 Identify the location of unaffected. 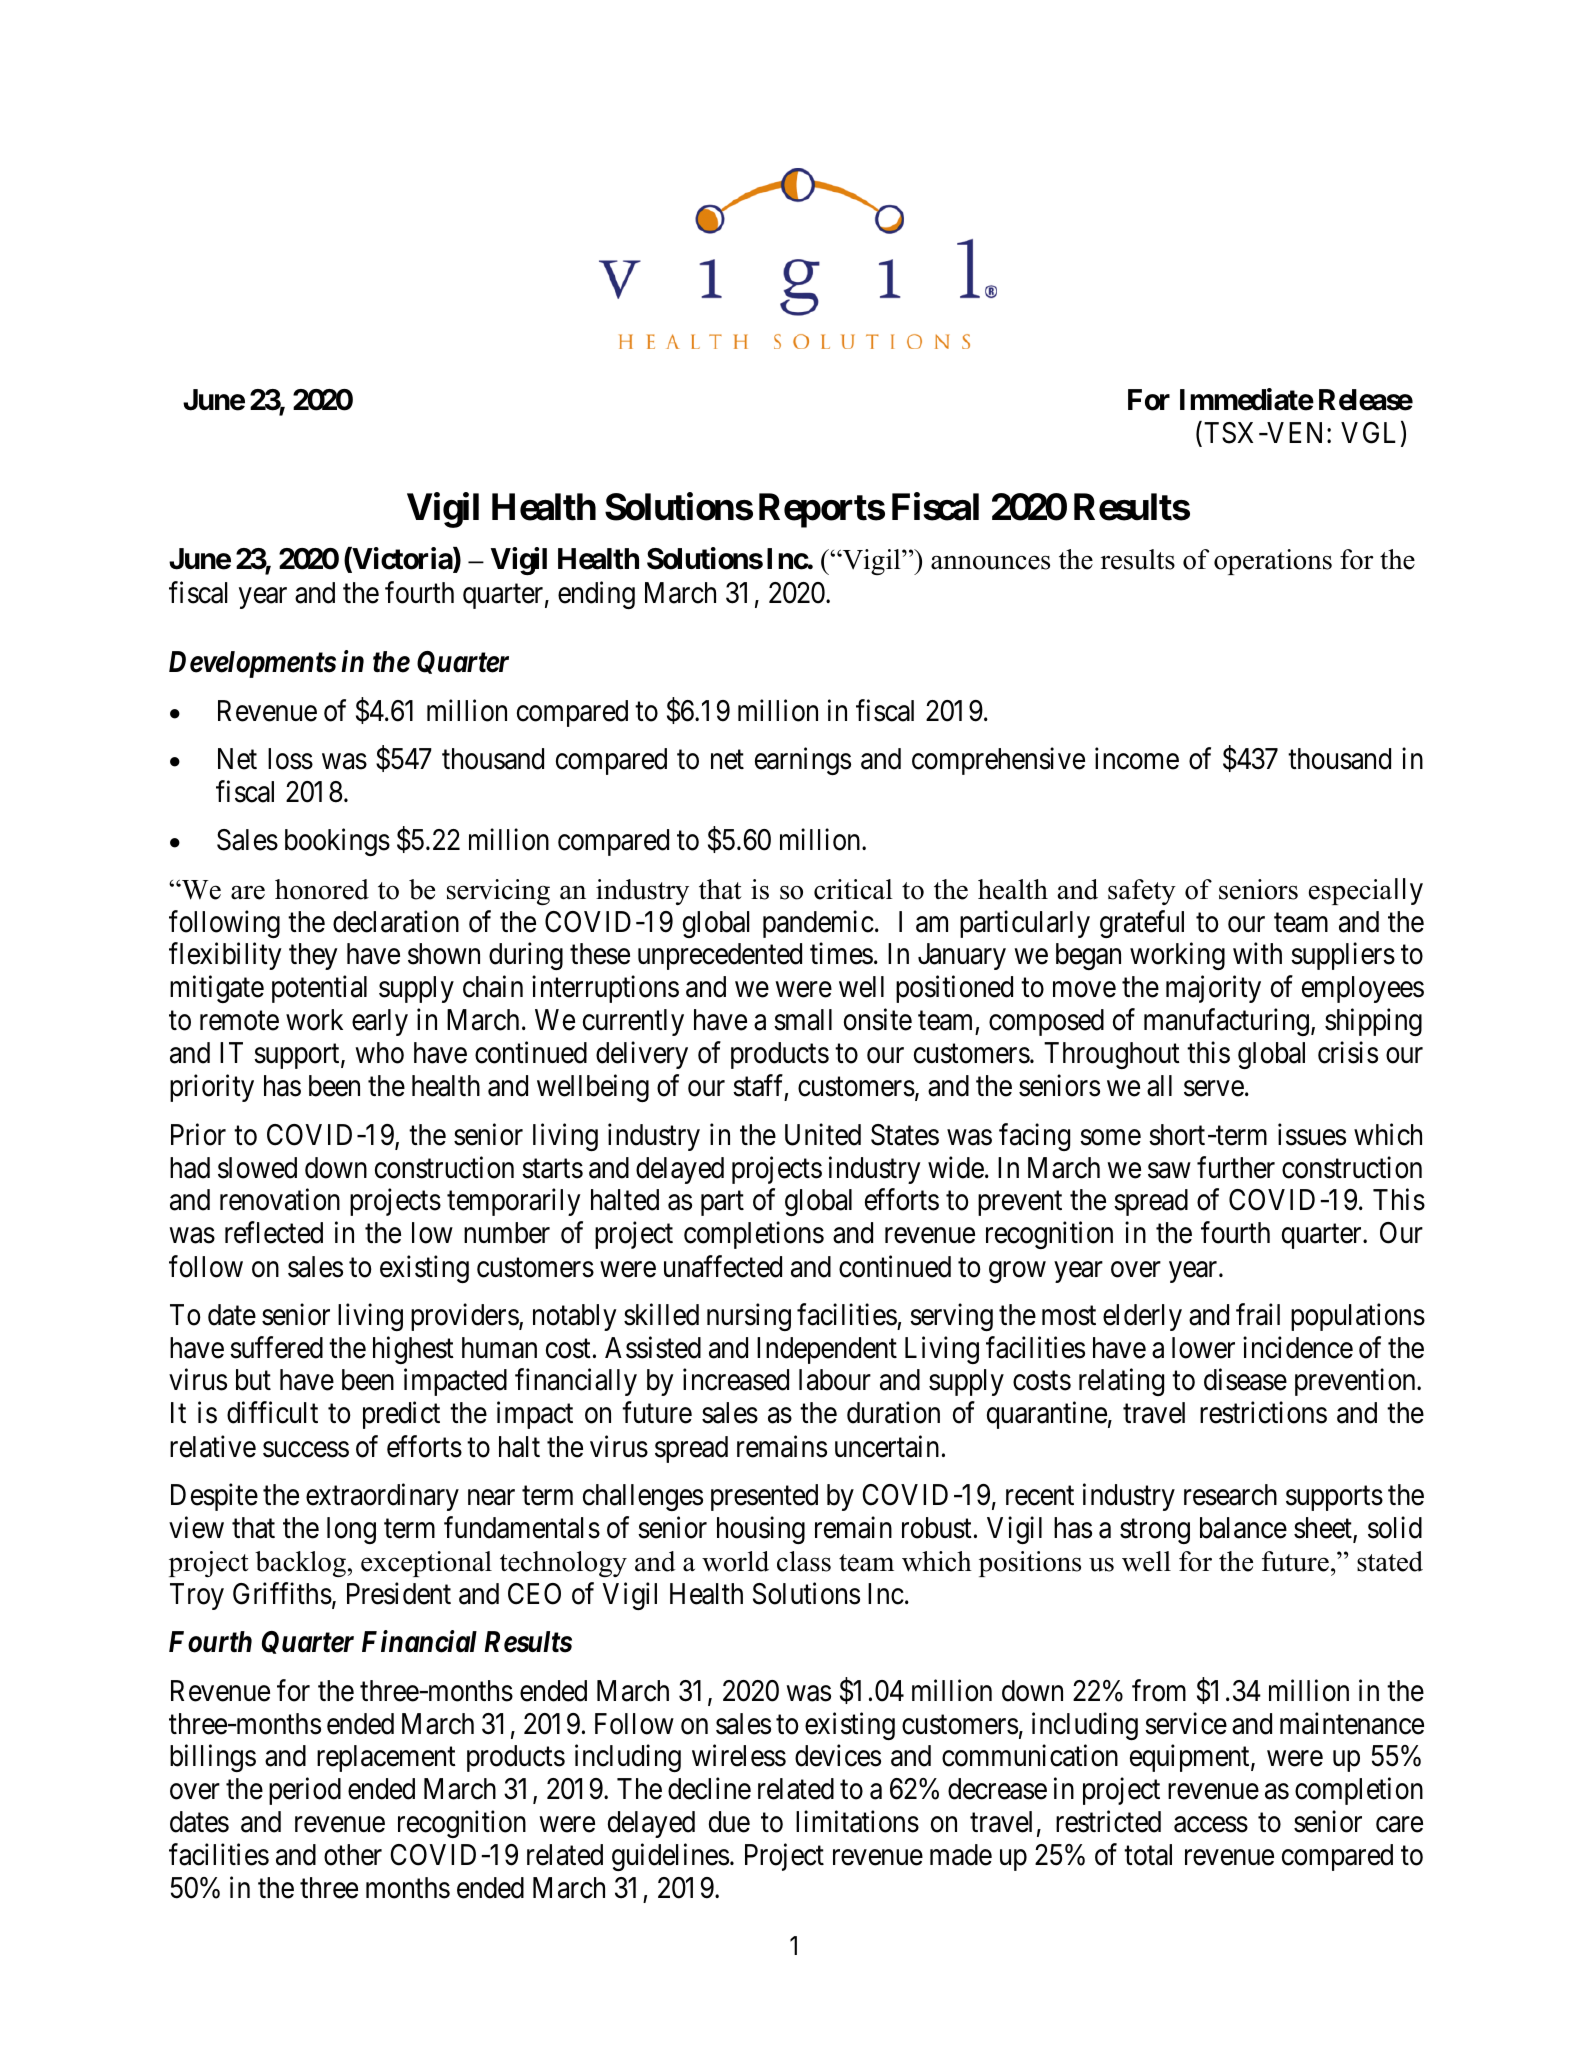
(723, 1266).
